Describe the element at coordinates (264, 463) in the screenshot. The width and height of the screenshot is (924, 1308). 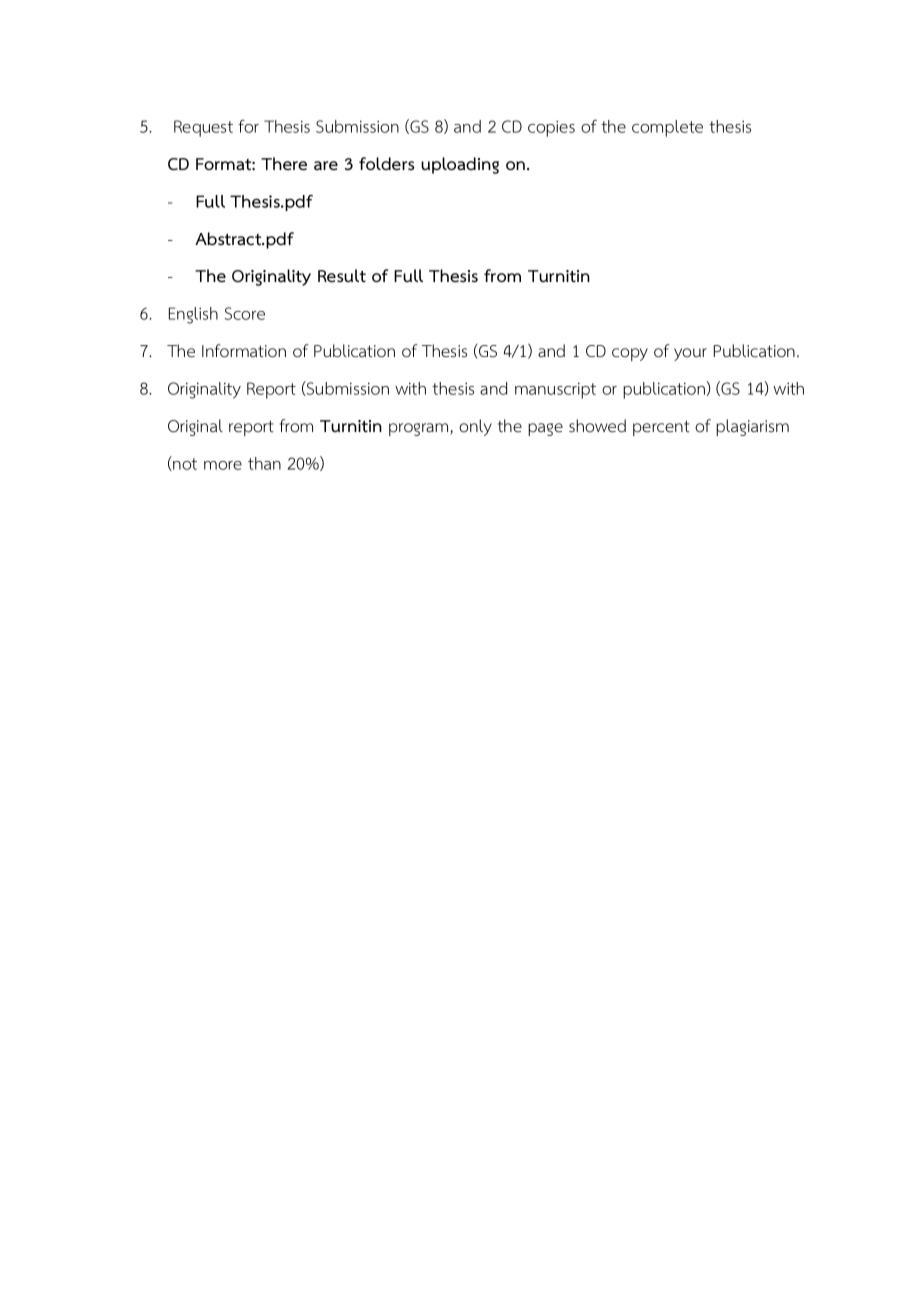
I see `than` at that location.
